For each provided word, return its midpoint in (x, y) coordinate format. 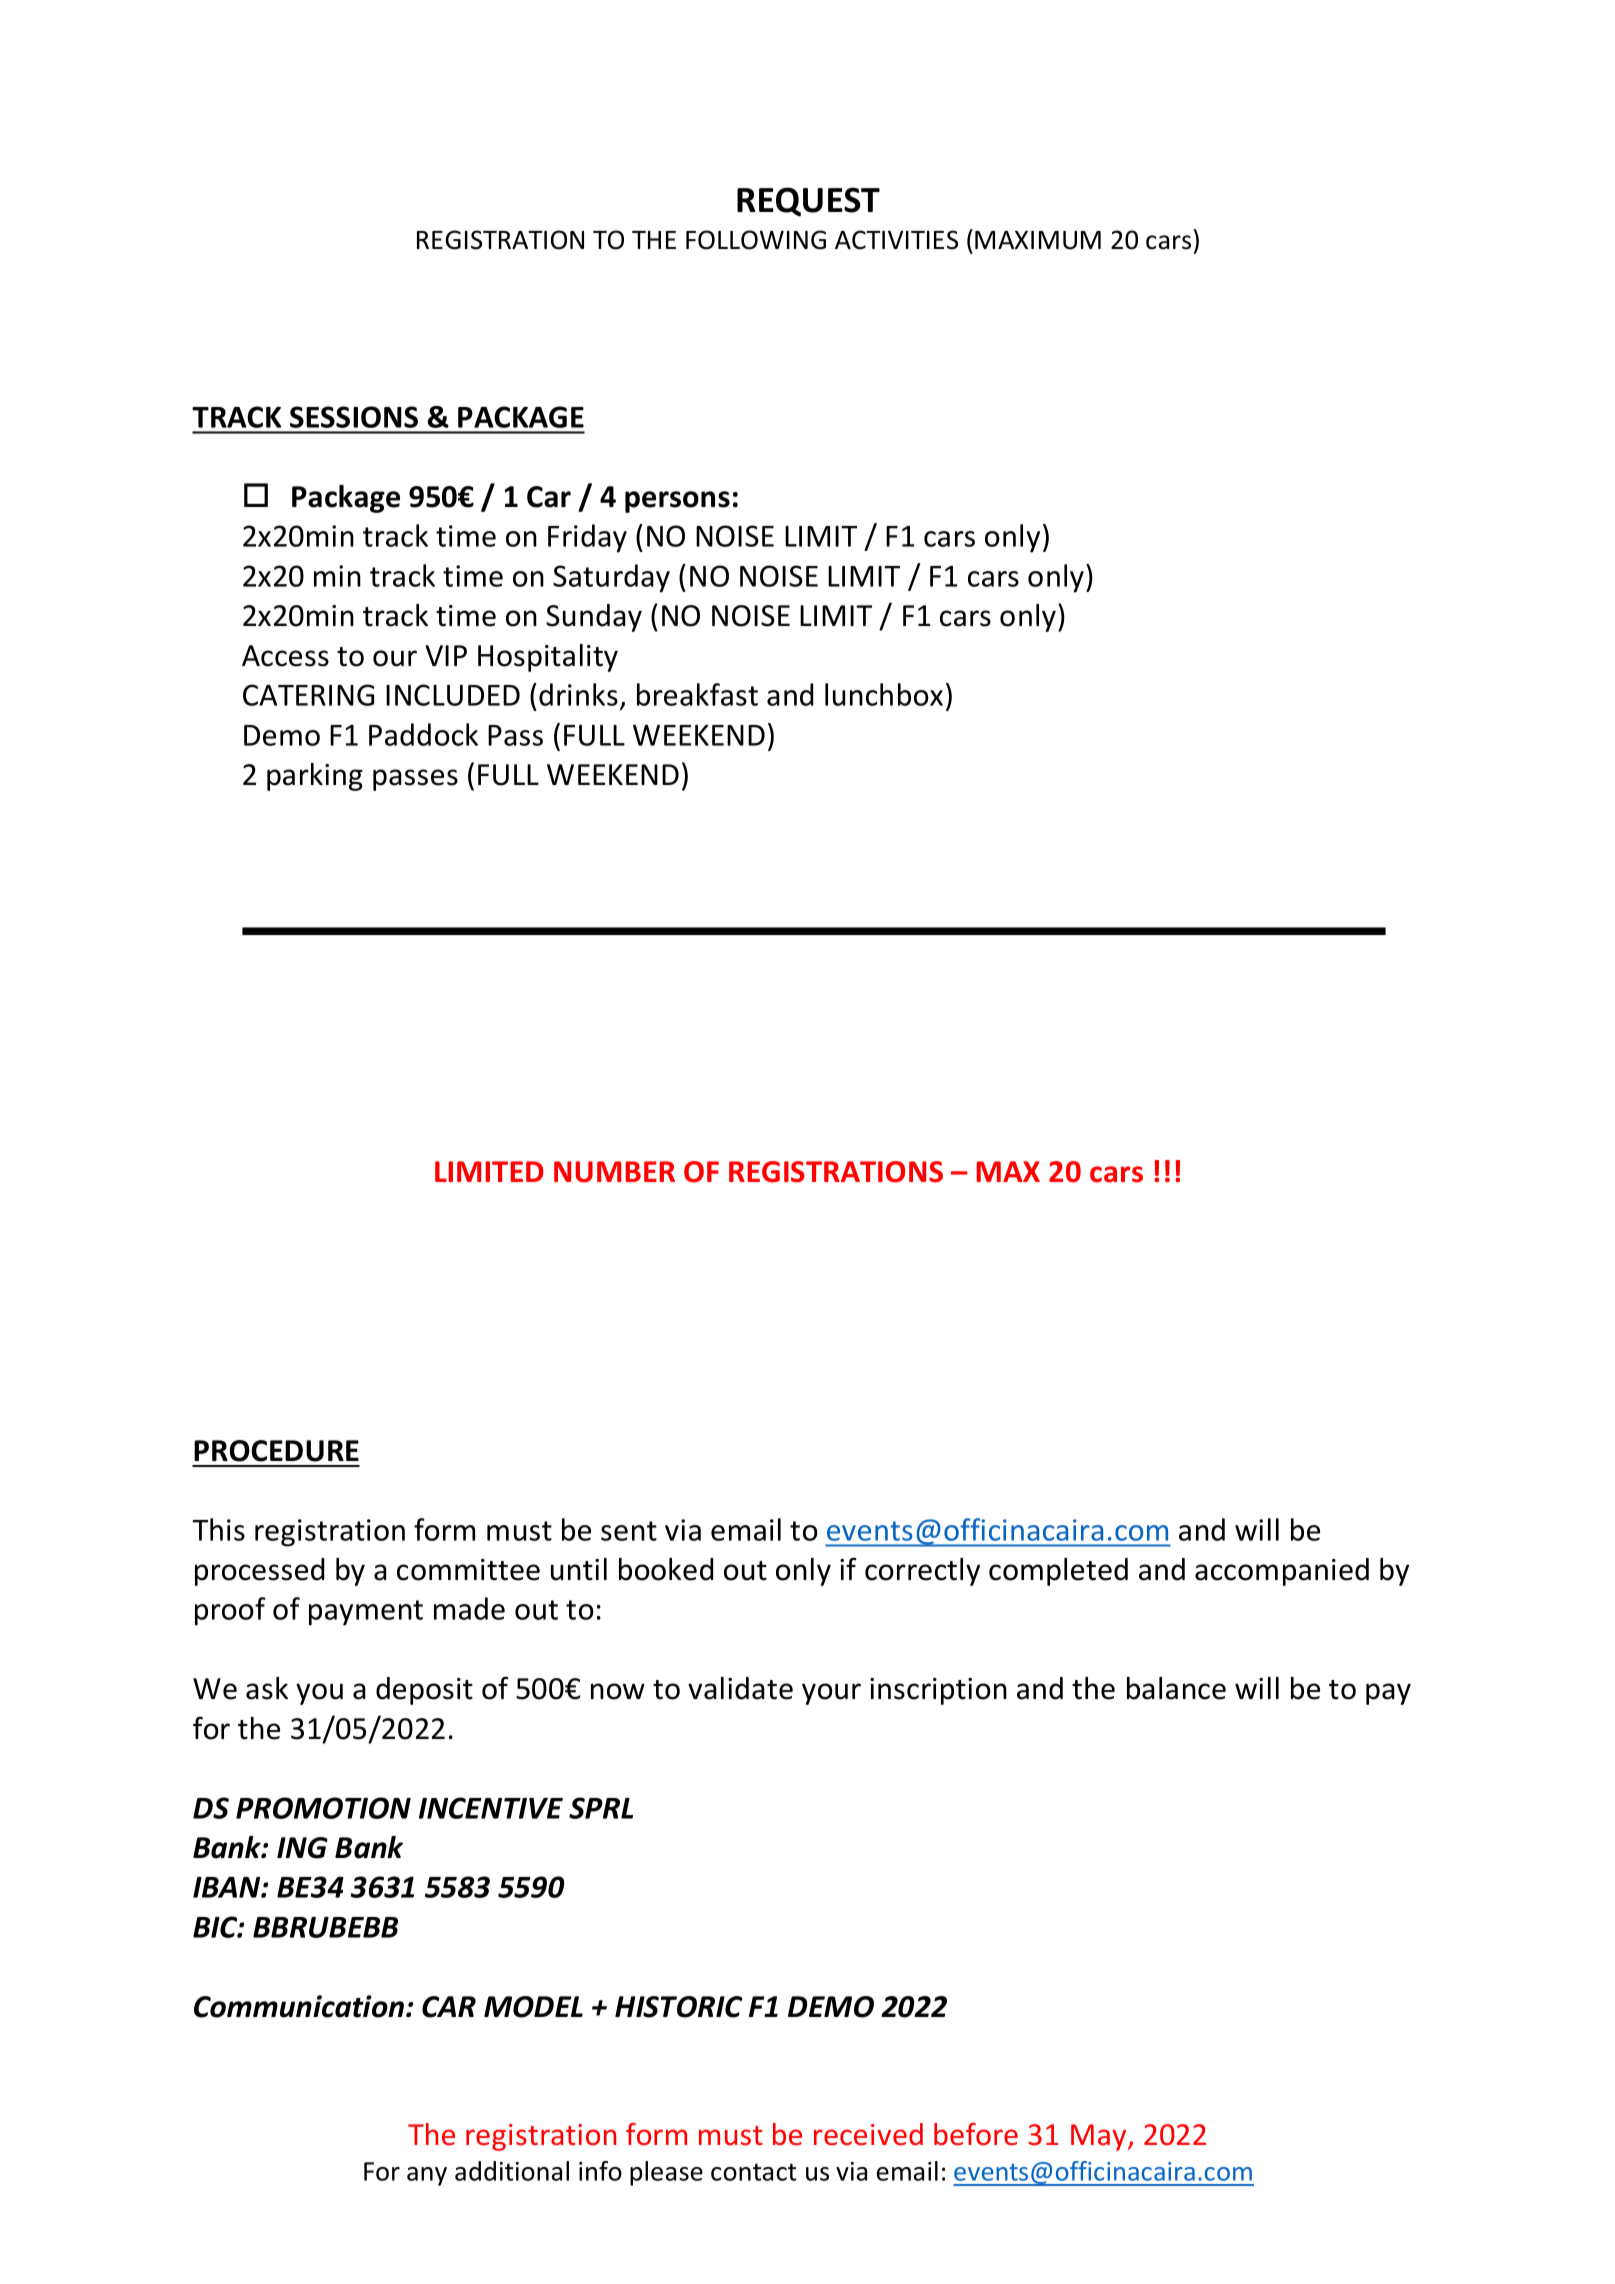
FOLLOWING (756, 240)
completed (1058, 1572)
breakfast (697, 694)
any (427, 2176)
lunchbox (884, 694)
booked (666, 1569)
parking (315, 777)
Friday (587, 538)
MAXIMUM (1038, 240)
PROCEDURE (276, 1451)
